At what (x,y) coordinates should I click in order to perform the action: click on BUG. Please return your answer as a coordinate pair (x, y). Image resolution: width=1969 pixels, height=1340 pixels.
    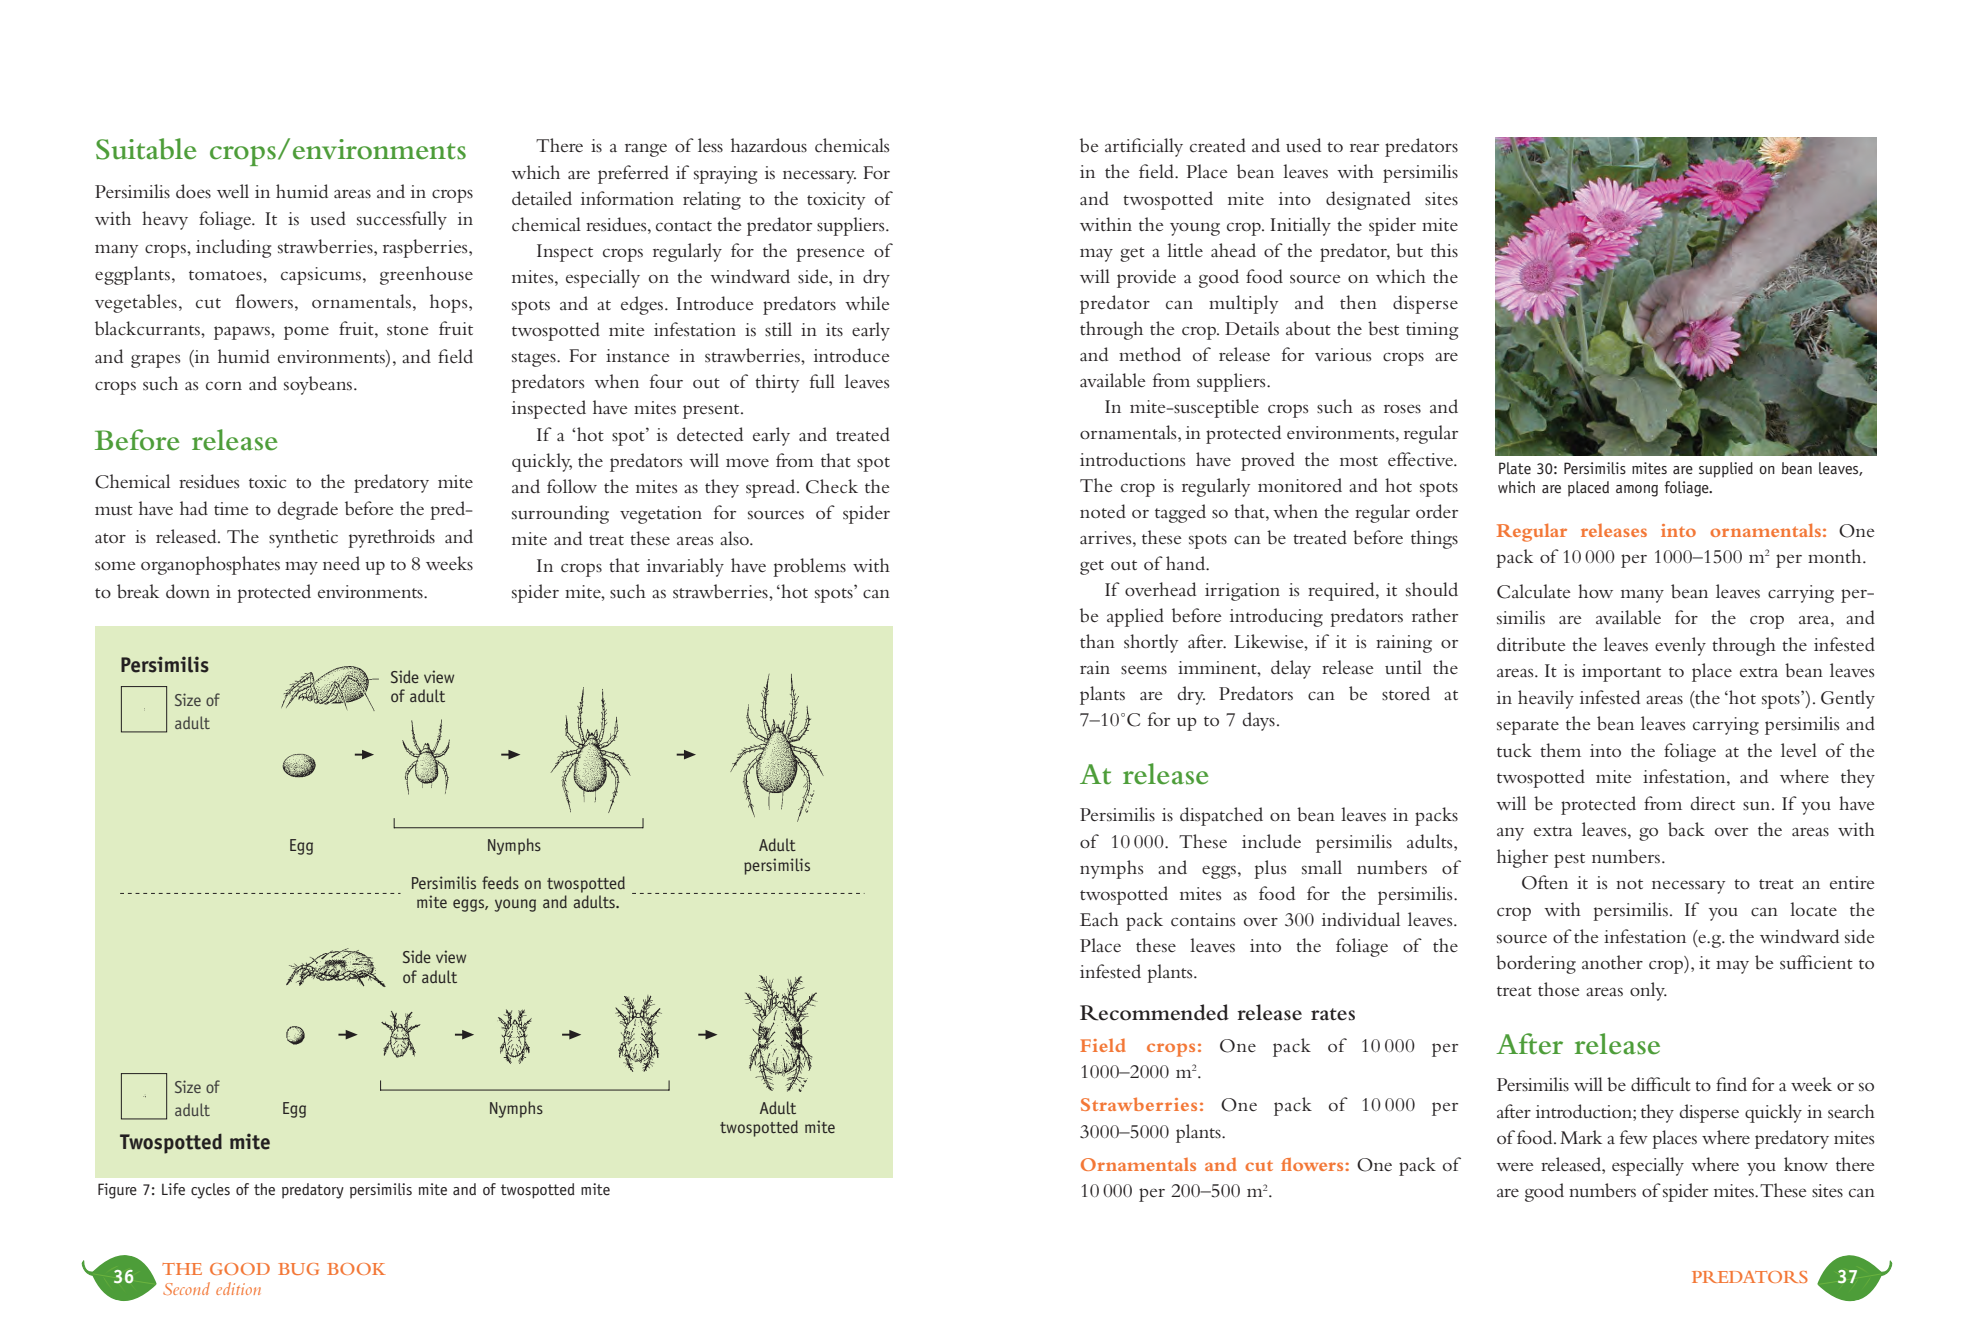
    Looking at the image, I should click on (298, 1269).
